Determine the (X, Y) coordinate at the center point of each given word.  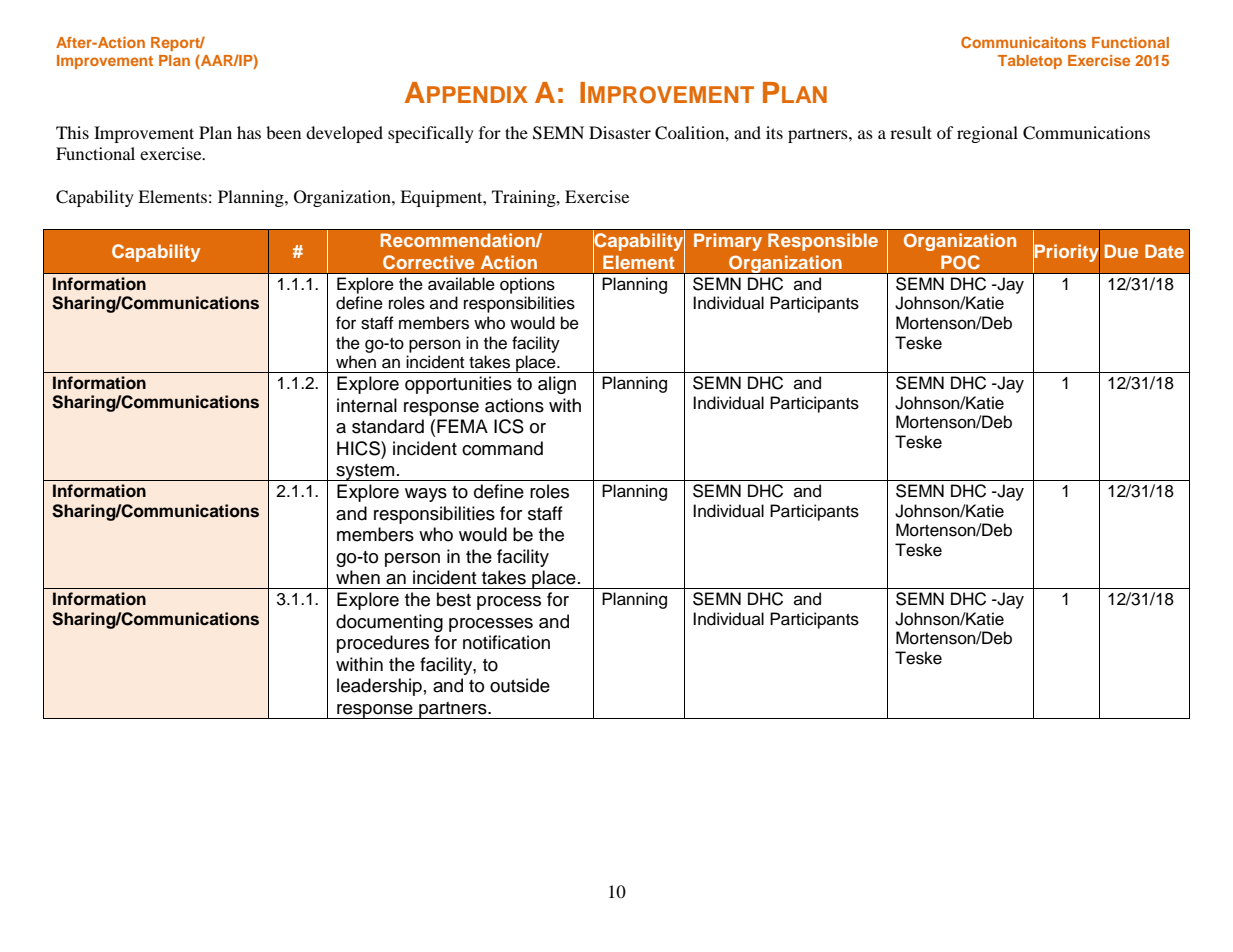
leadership (379, 687)
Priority (1066, 253)
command (502, 448)
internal (367, 405)
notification (506, 642)
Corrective (428, 262)
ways (426, 495)
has (249, 132)
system (365, 472)
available (461, 284)
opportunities (458, 385)
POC (960, 262)
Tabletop (1030, 62)
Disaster (620, 132)
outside (520, 685)
